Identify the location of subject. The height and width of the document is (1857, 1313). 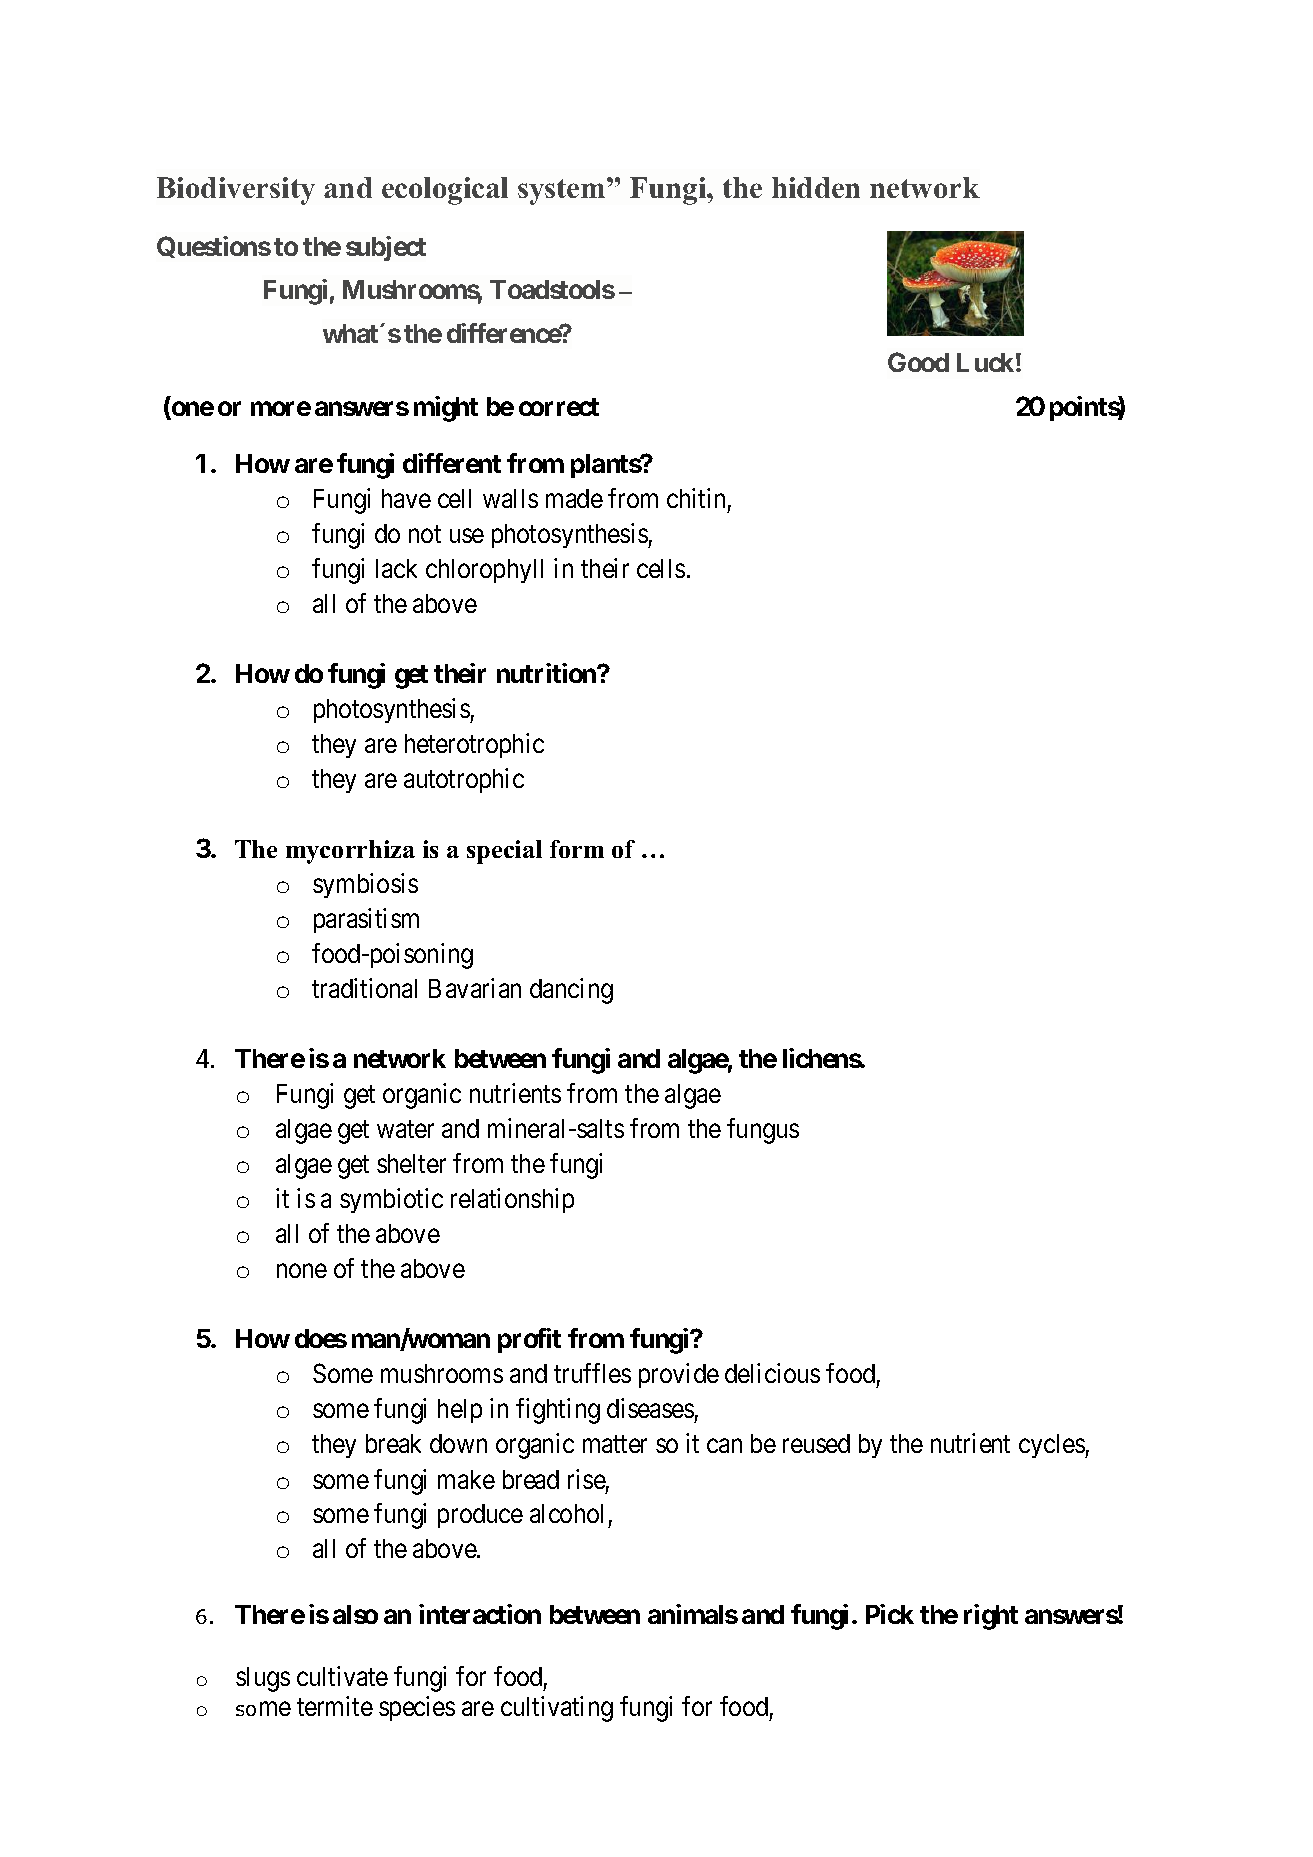
(386, 248).
